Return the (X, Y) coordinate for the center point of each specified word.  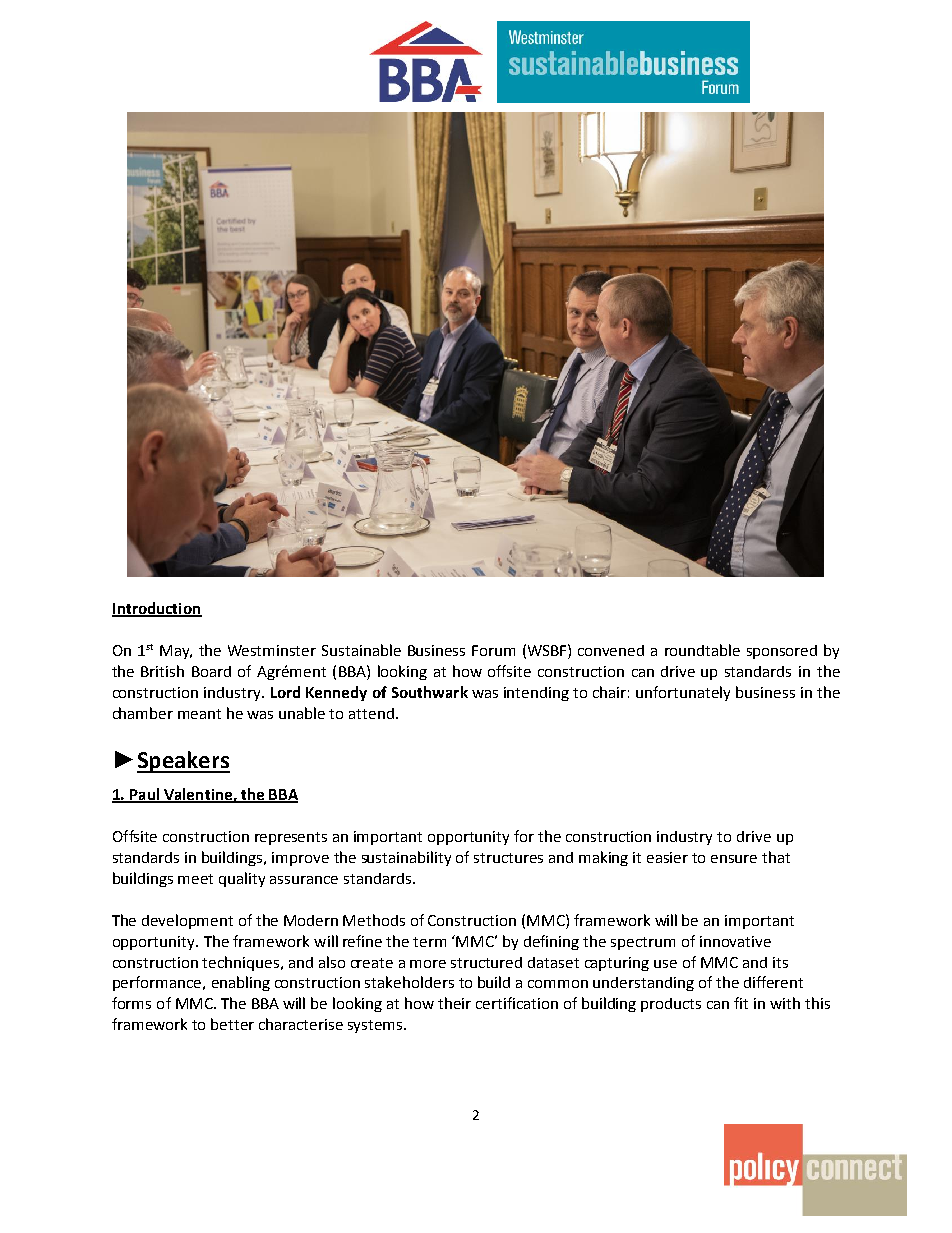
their (454, 1003)
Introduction (157, 609)
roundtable (702, 650)
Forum (493, 650)
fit (741, 1003)
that (776, 857)
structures (508, 858)
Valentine (198, 795)
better (232, 1024)
